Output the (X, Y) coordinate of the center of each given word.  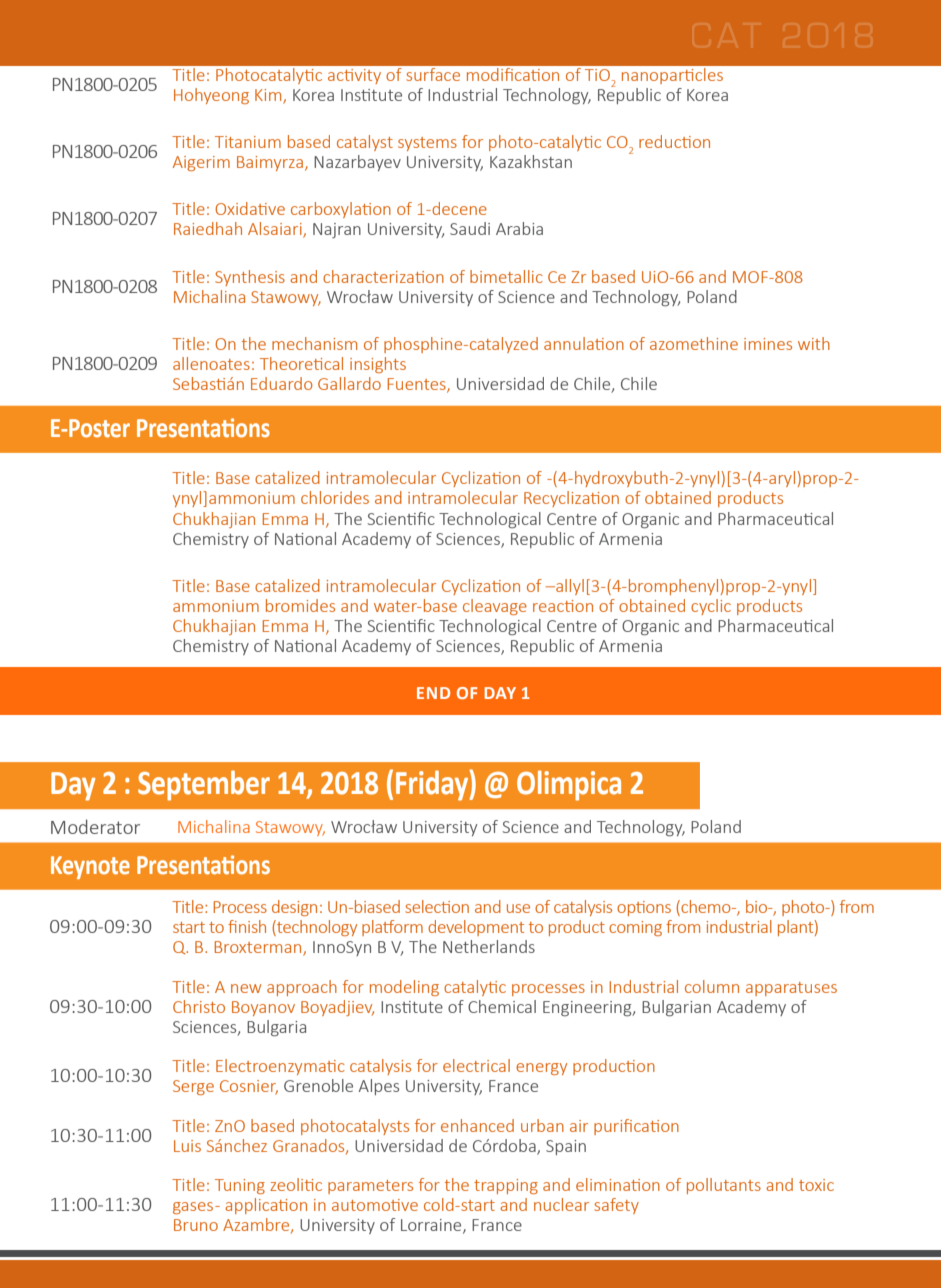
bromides (300, 605)
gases (194, 1208)
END (433, 693)
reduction (674, 141)
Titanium (248, 142)
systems (427, 144)
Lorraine (432, 1226)
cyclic (711, 607)
